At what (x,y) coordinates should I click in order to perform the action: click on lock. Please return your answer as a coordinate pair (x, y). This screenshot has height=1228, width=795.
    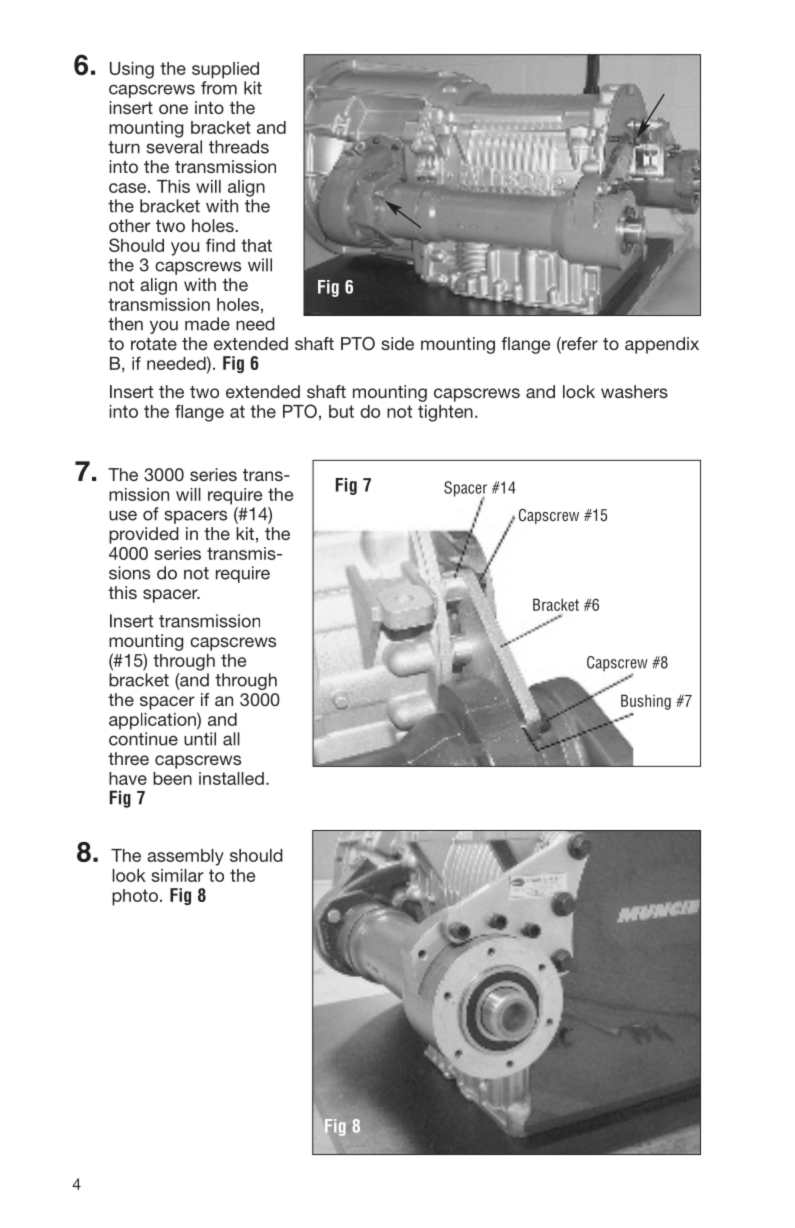
    Looking at the image, I should click on (579, 391).
